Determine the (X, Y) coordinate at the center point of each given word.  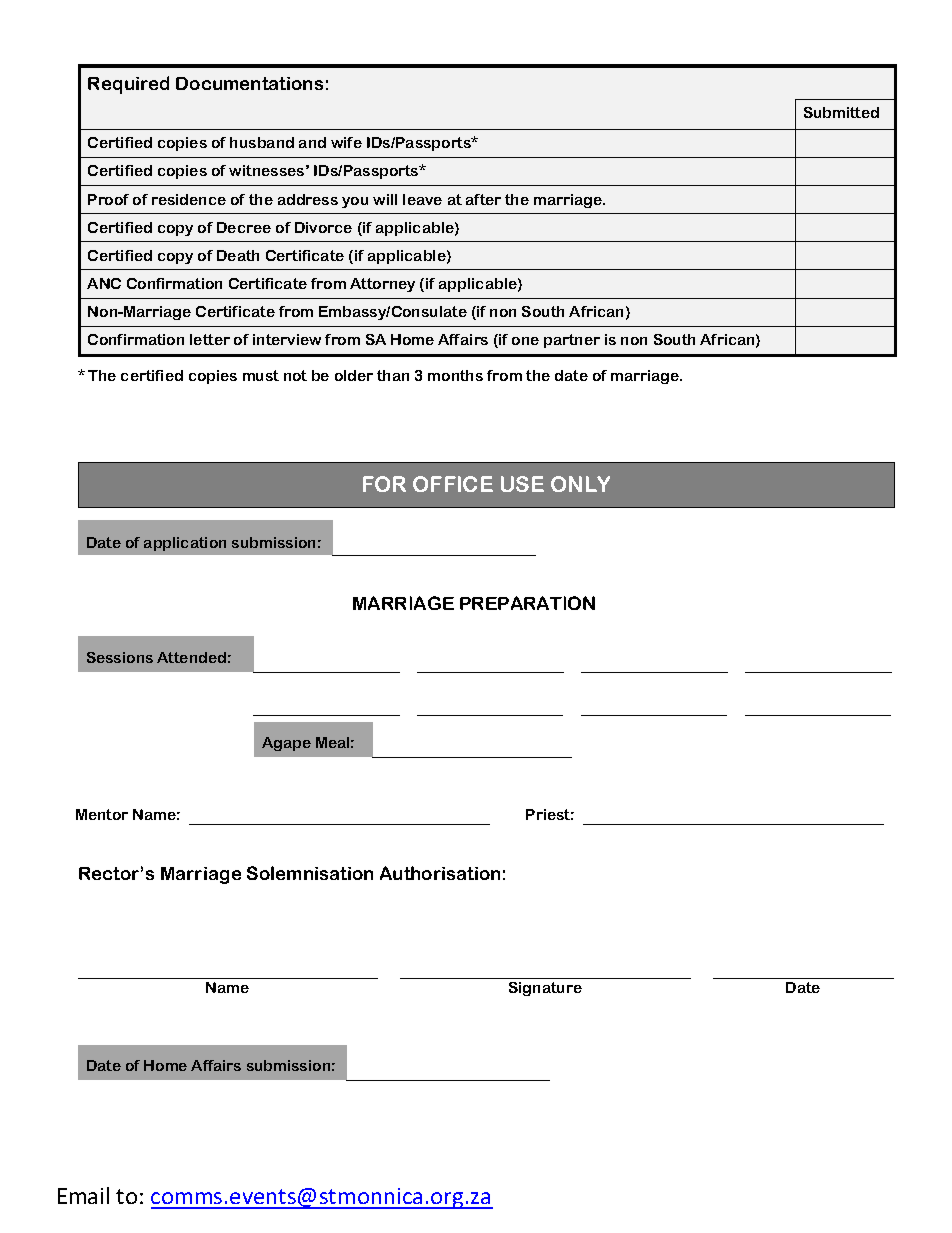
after (483, 199)
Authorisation (440, 873)
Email (83, 1195)
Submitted (841, 112)
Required (128, 85)
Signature (545, 989)
